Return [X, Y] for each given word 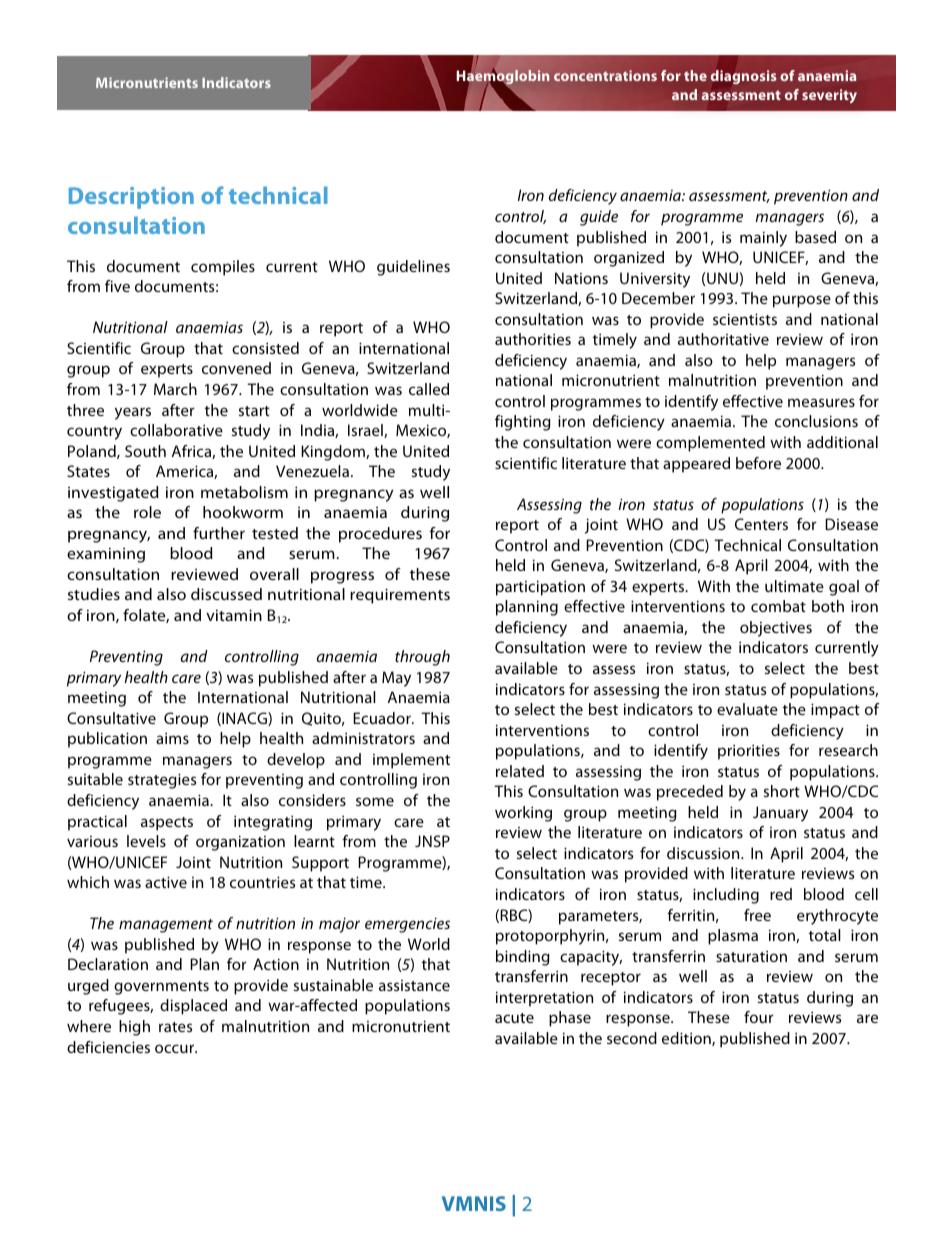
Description [131, 198]
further [219, 533]
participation [540, 588]
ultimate [794, 586]
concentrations [605, 75]
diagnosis [744, 77]
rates [175, 1027]
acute [514, 1018]
